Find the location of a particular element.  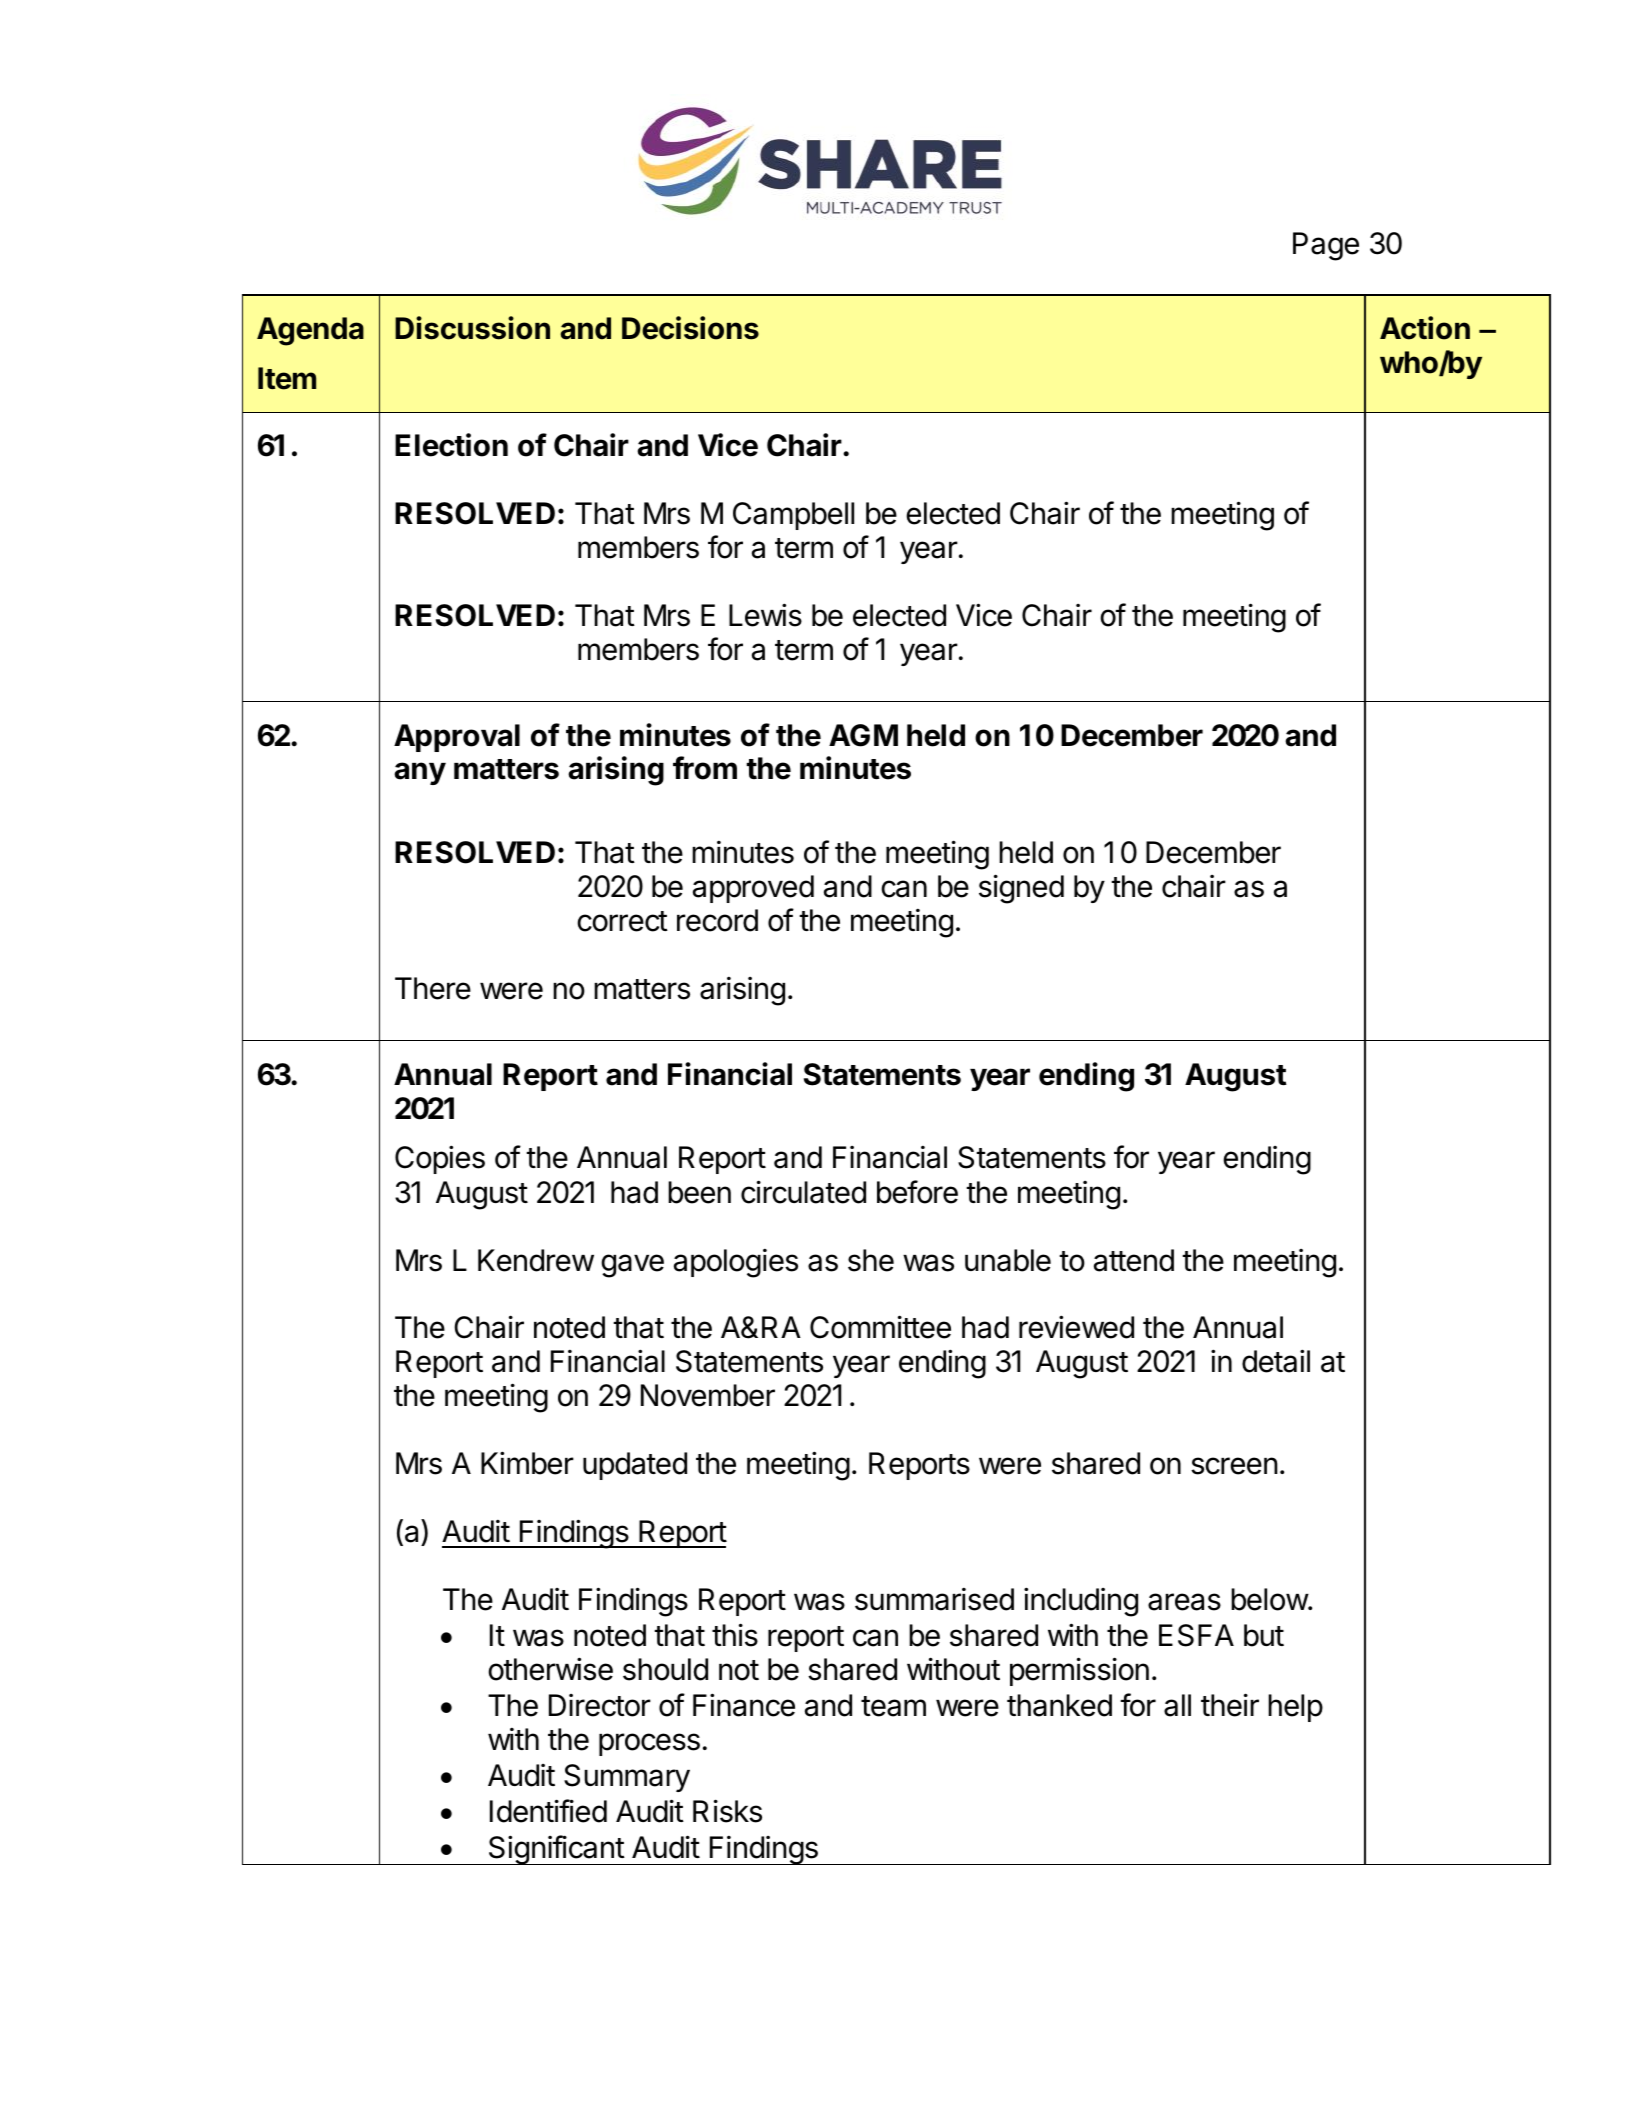

Discussion is located at coordinates (472, 328).
